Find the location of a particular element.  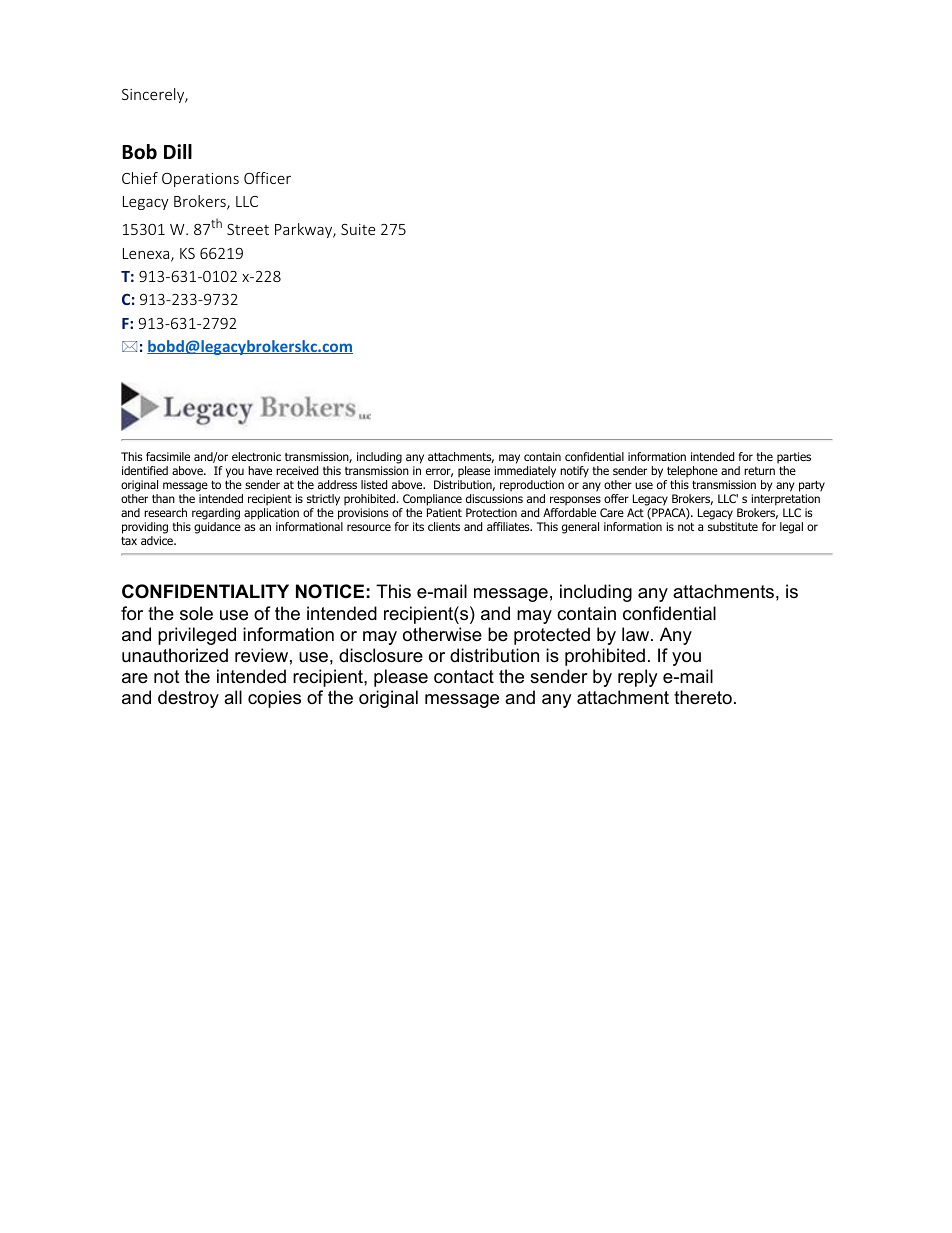

Suite is located at coordinates (358, 229).
